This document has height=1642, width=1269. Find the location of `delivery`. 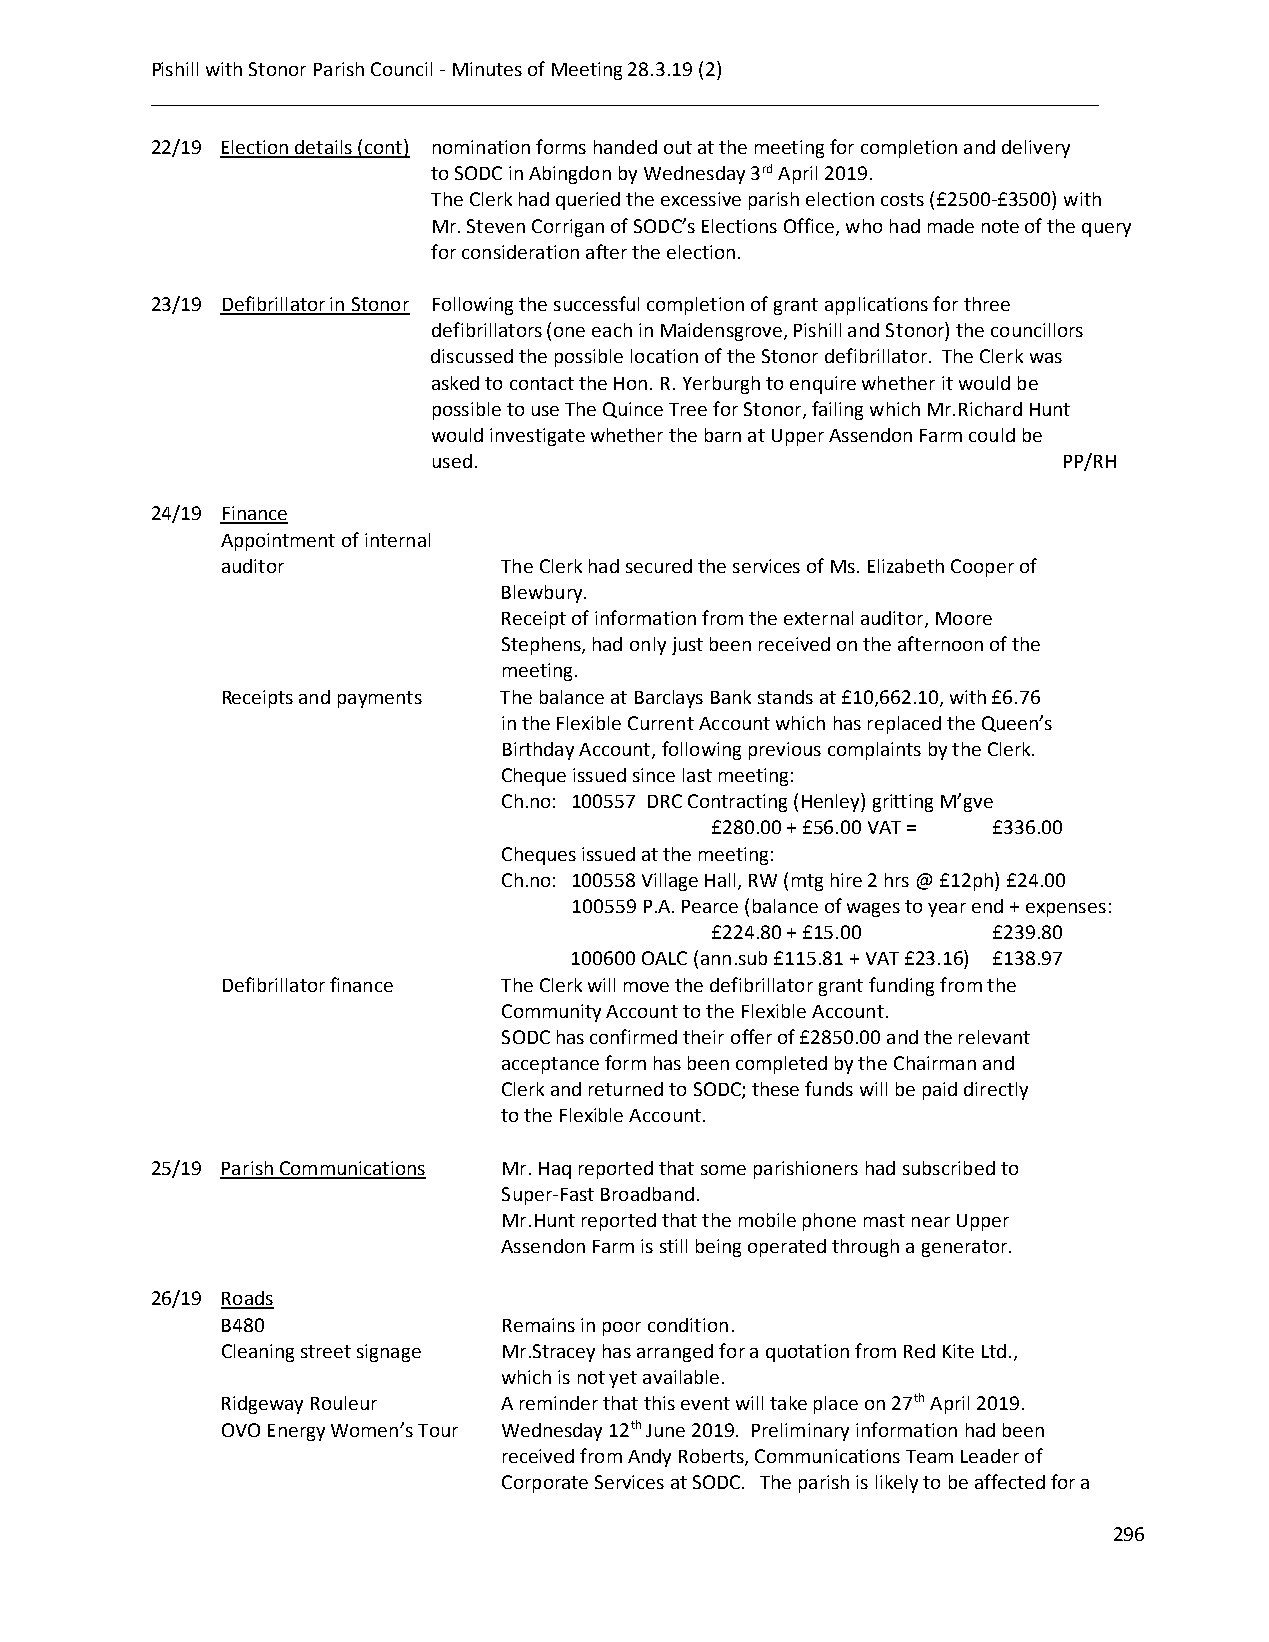

delivery is located at coordinates (1036, 149).
